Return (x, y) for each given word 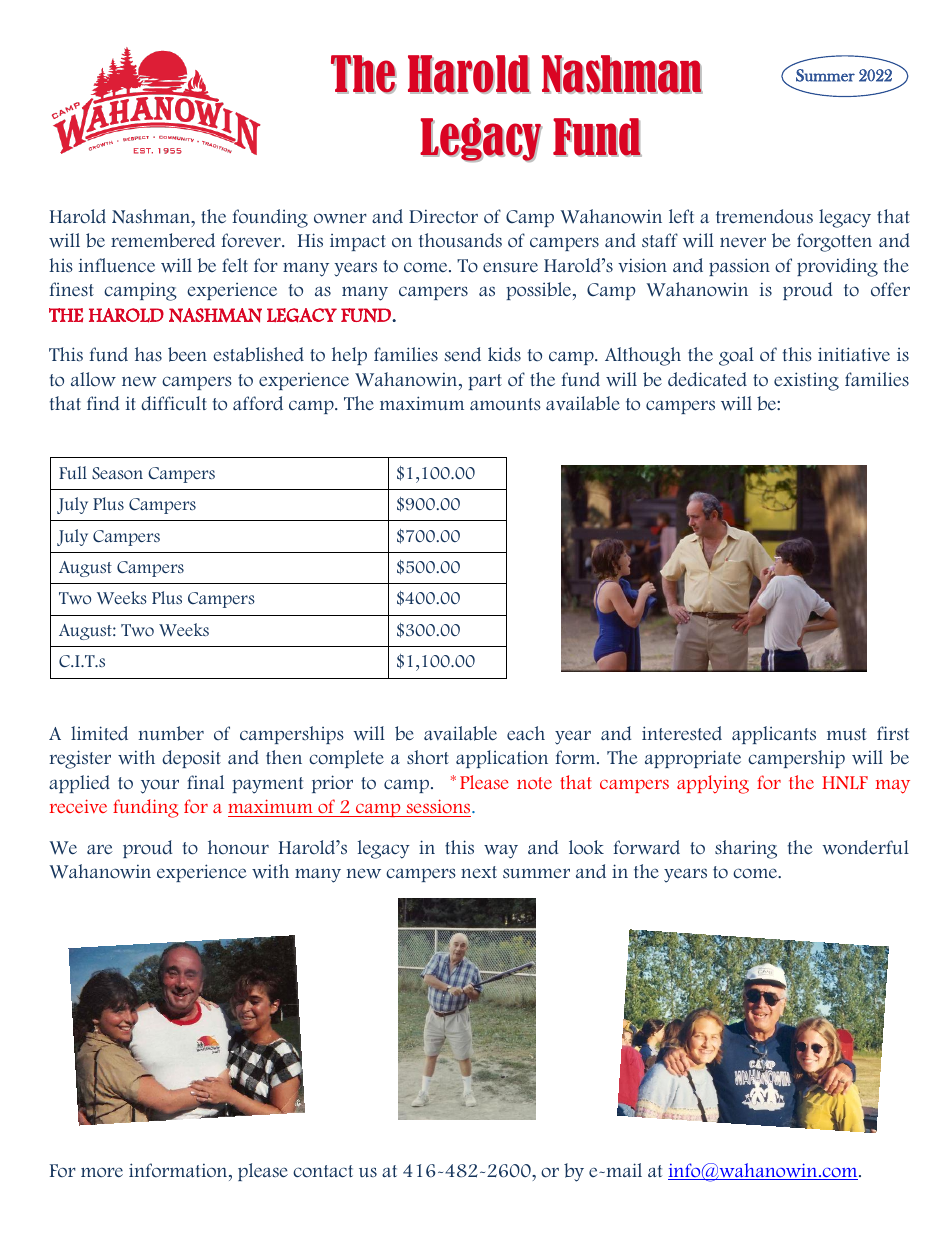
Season (117, 473)
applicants (774, 735)
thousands (460, 240)
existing (806, 381)
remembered (163, 240)
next (479, 872)
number (171, 733)
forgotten (834, 242)
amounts (505, 404)
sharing (746, 849)
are (100, 849)
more (102, 1172)
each (526, 733)
